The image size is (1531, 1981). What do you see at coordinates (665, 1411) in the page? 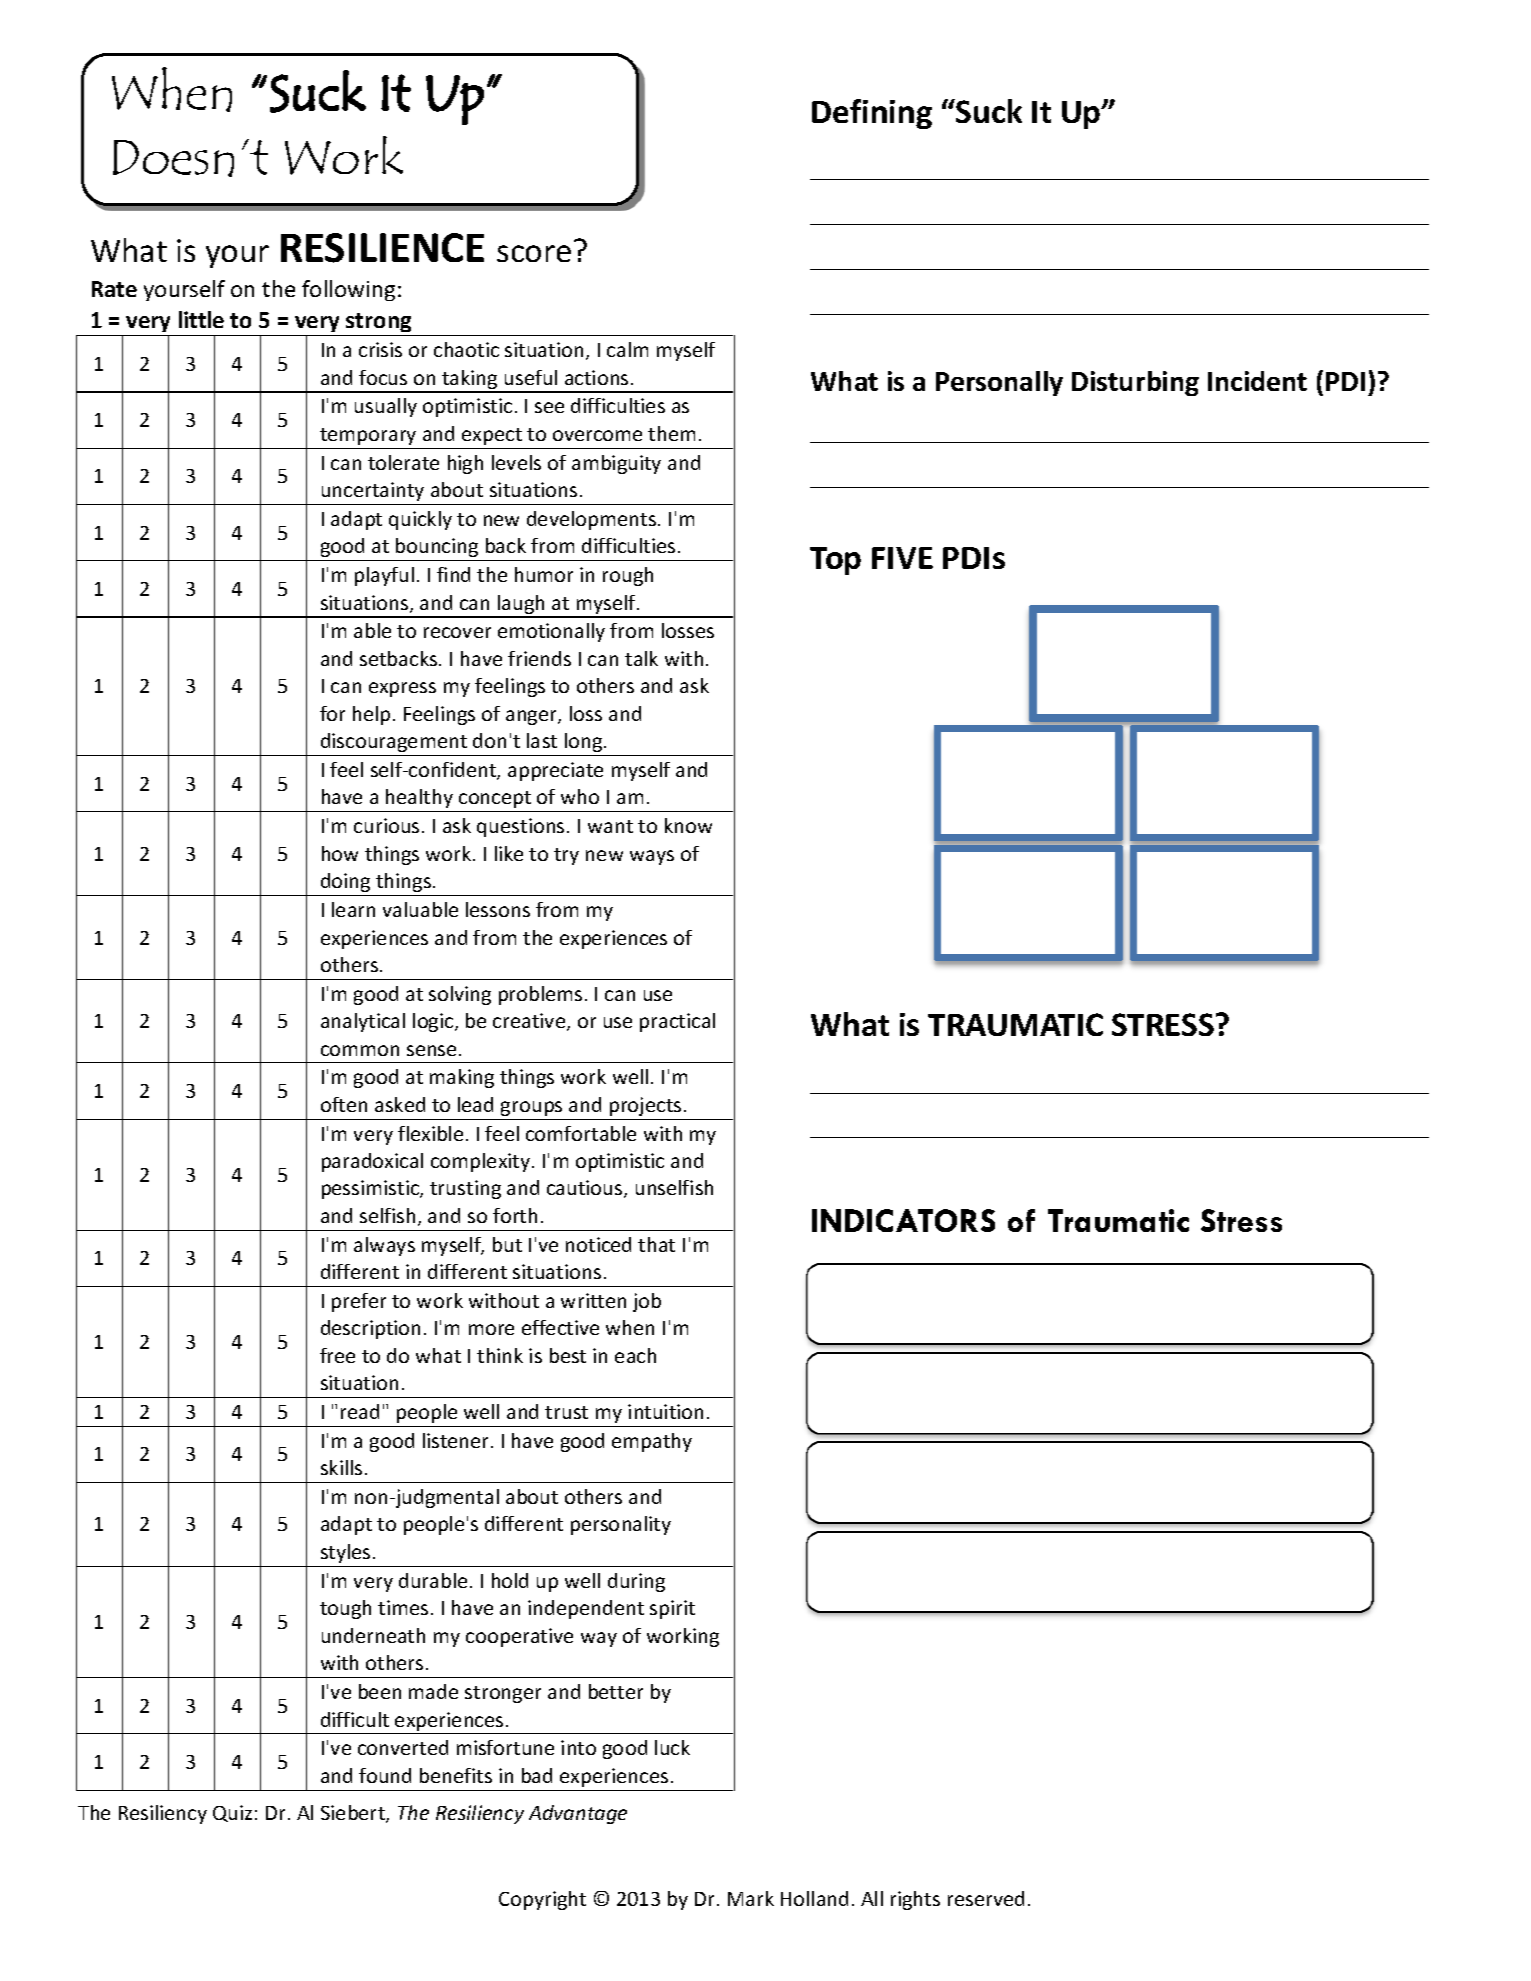
I see `intuition` at bounding box center [665, 1411].
